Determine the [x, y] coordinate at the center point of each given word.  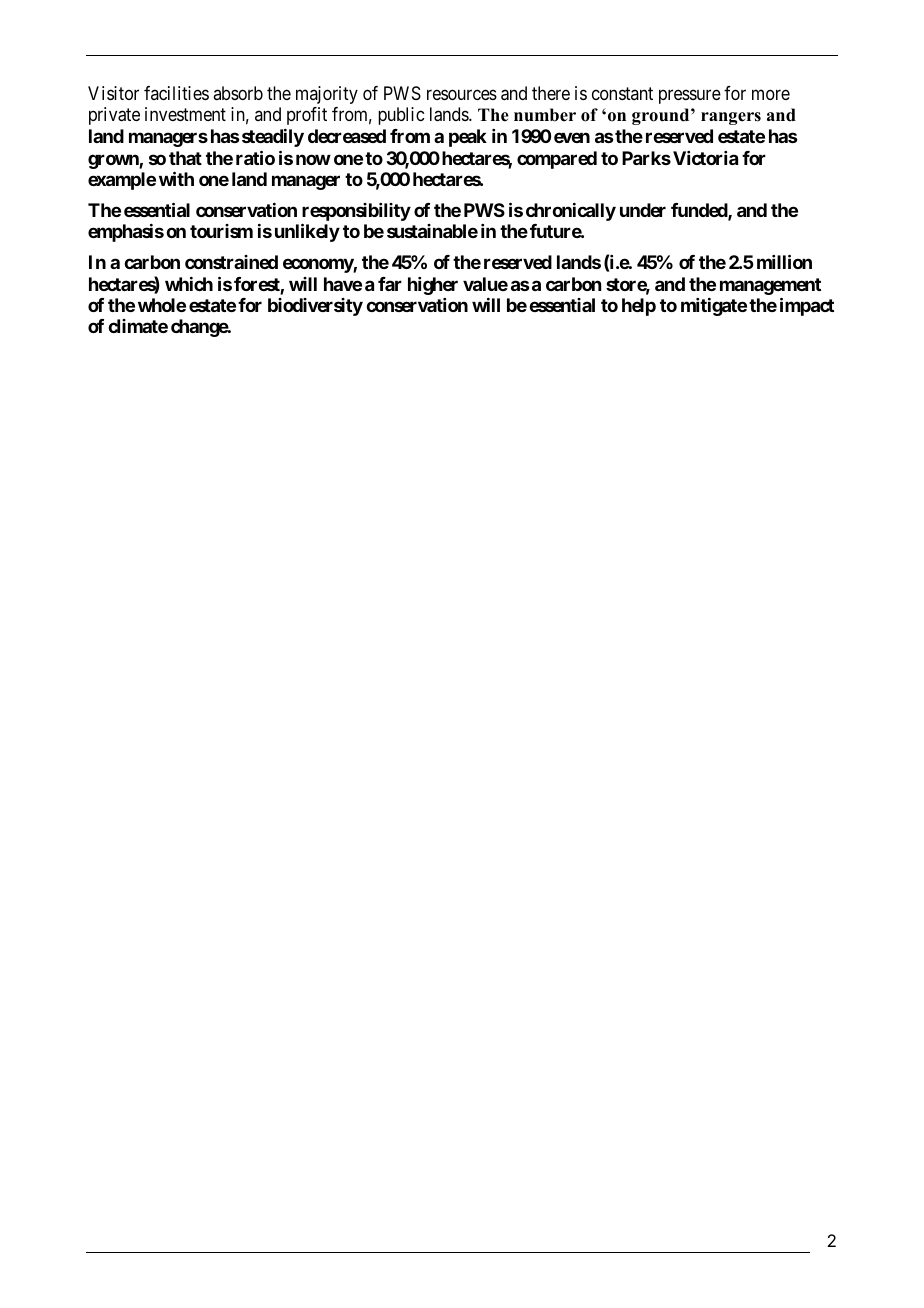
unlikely [307, 232]
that [185, 158]
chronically [571, 212]
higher [433, 286]
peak [468, 138]
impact [807, 306]
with [176, 178]
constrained [231, 262]
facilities [176, 93]
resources [462, 94]
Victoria [705, 158]
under [643, 210]
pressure [690, 96]
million [784, 261]
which [189, 284]
